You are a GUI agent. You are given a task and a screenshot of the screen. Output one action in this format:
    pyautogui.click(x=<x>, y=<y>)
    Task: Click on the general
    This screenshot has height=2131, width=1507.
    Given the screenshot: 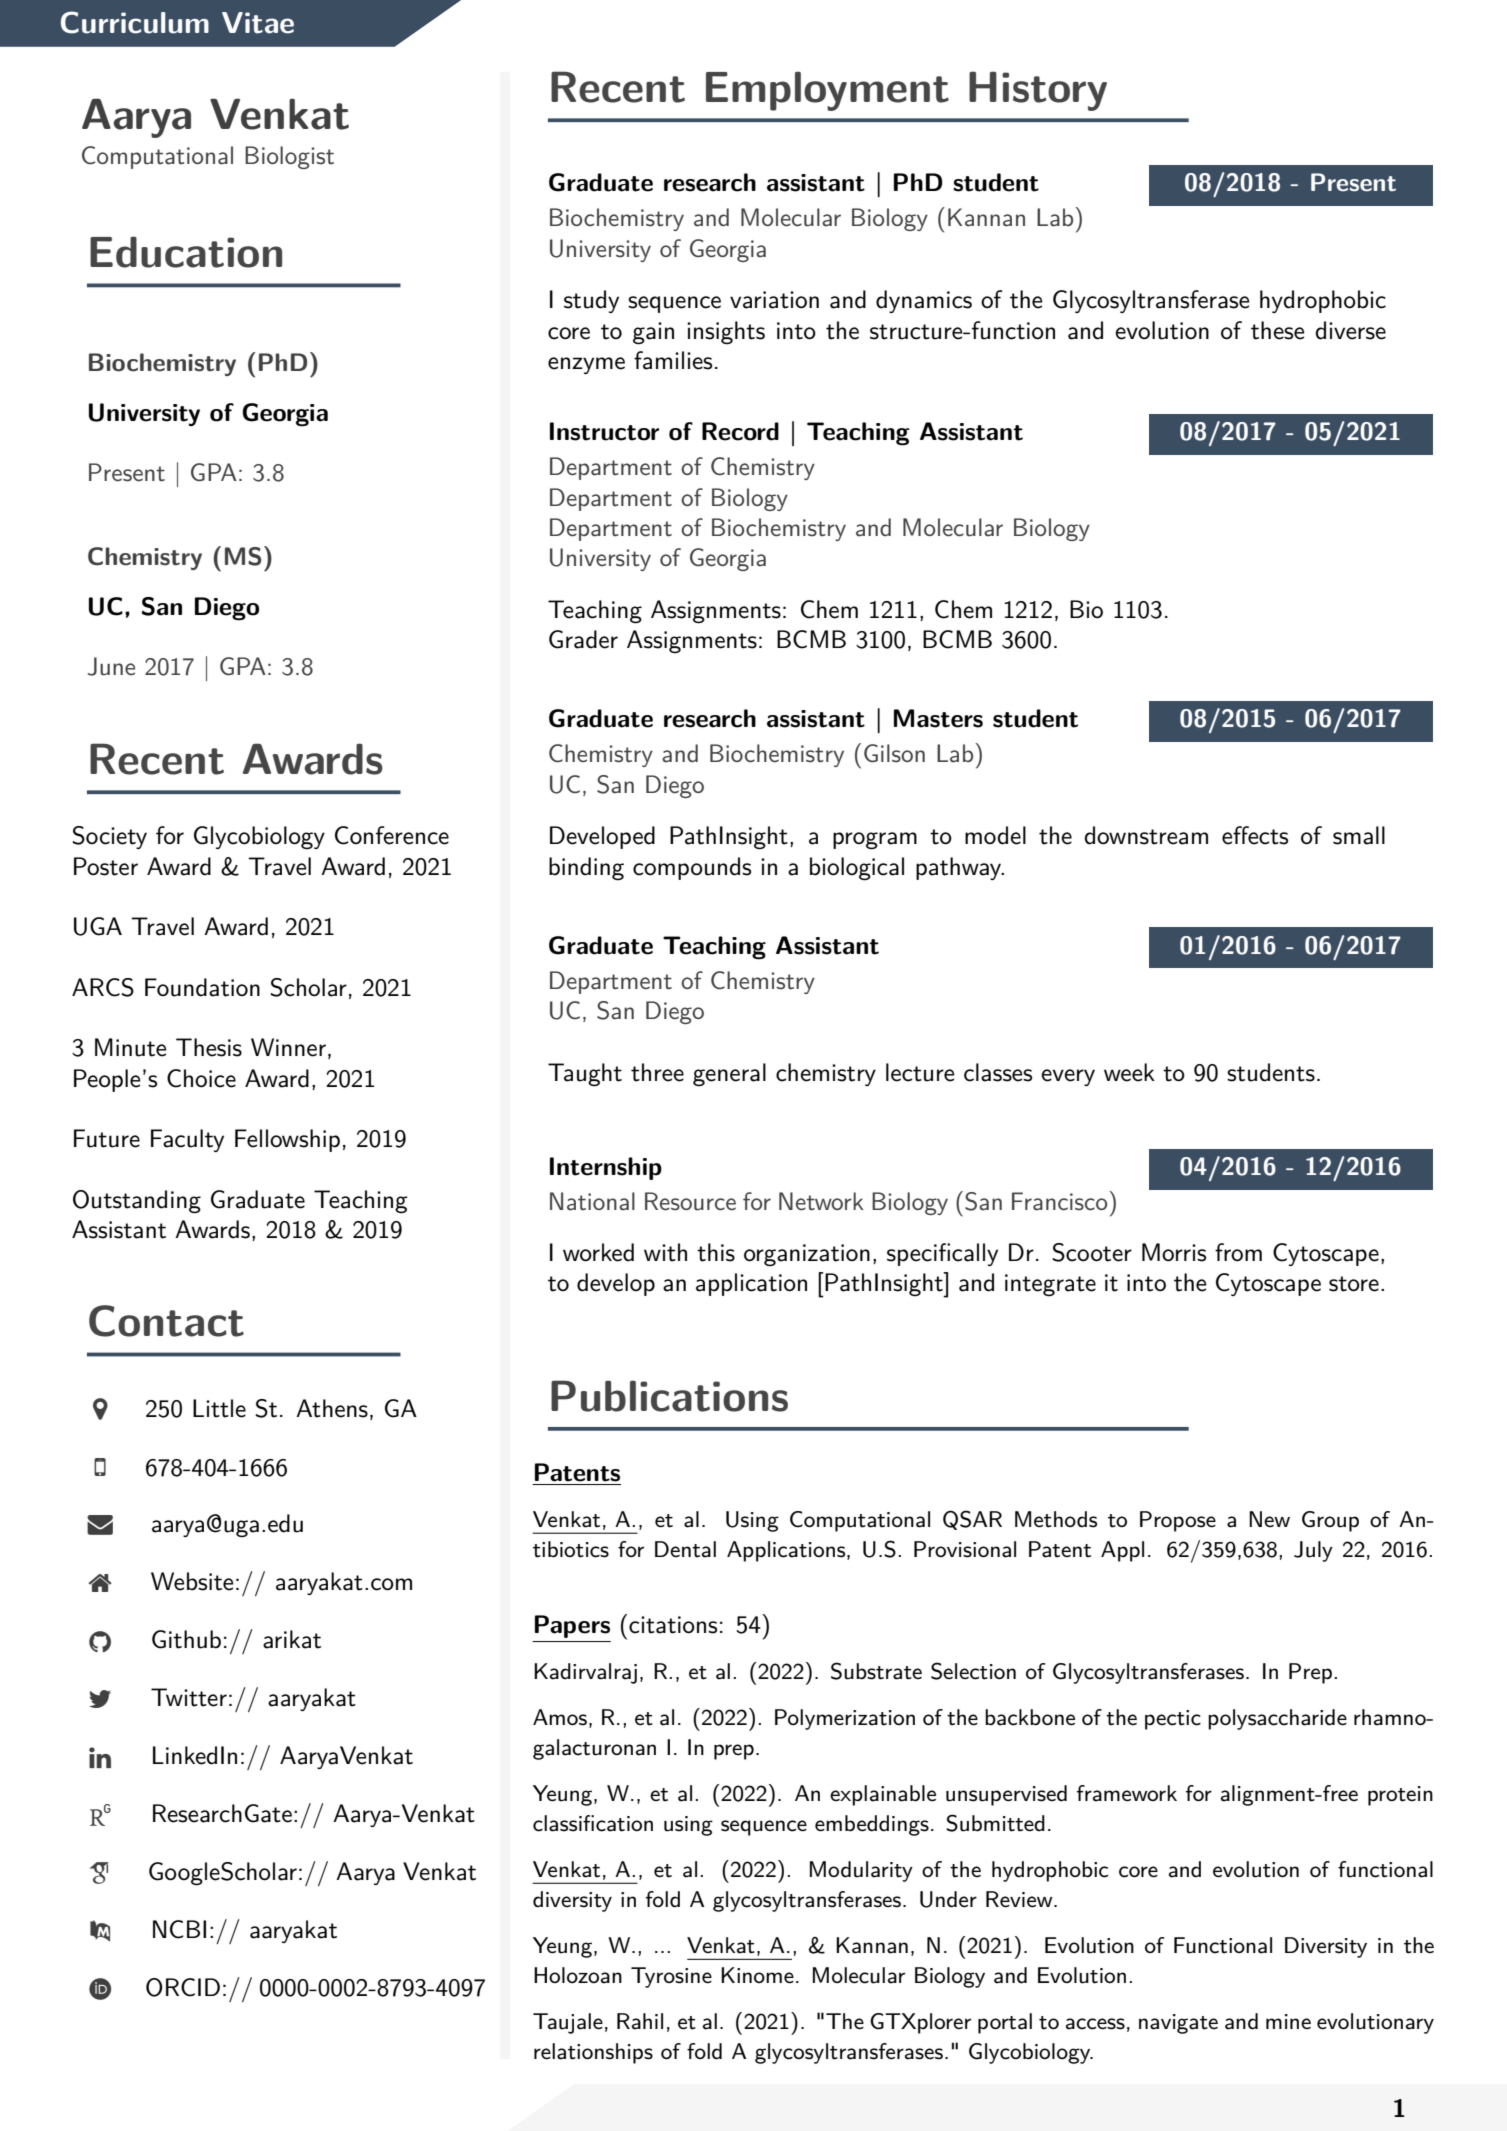 What is the action you would take?
    pyautogui.click(x=729, y=1075)
